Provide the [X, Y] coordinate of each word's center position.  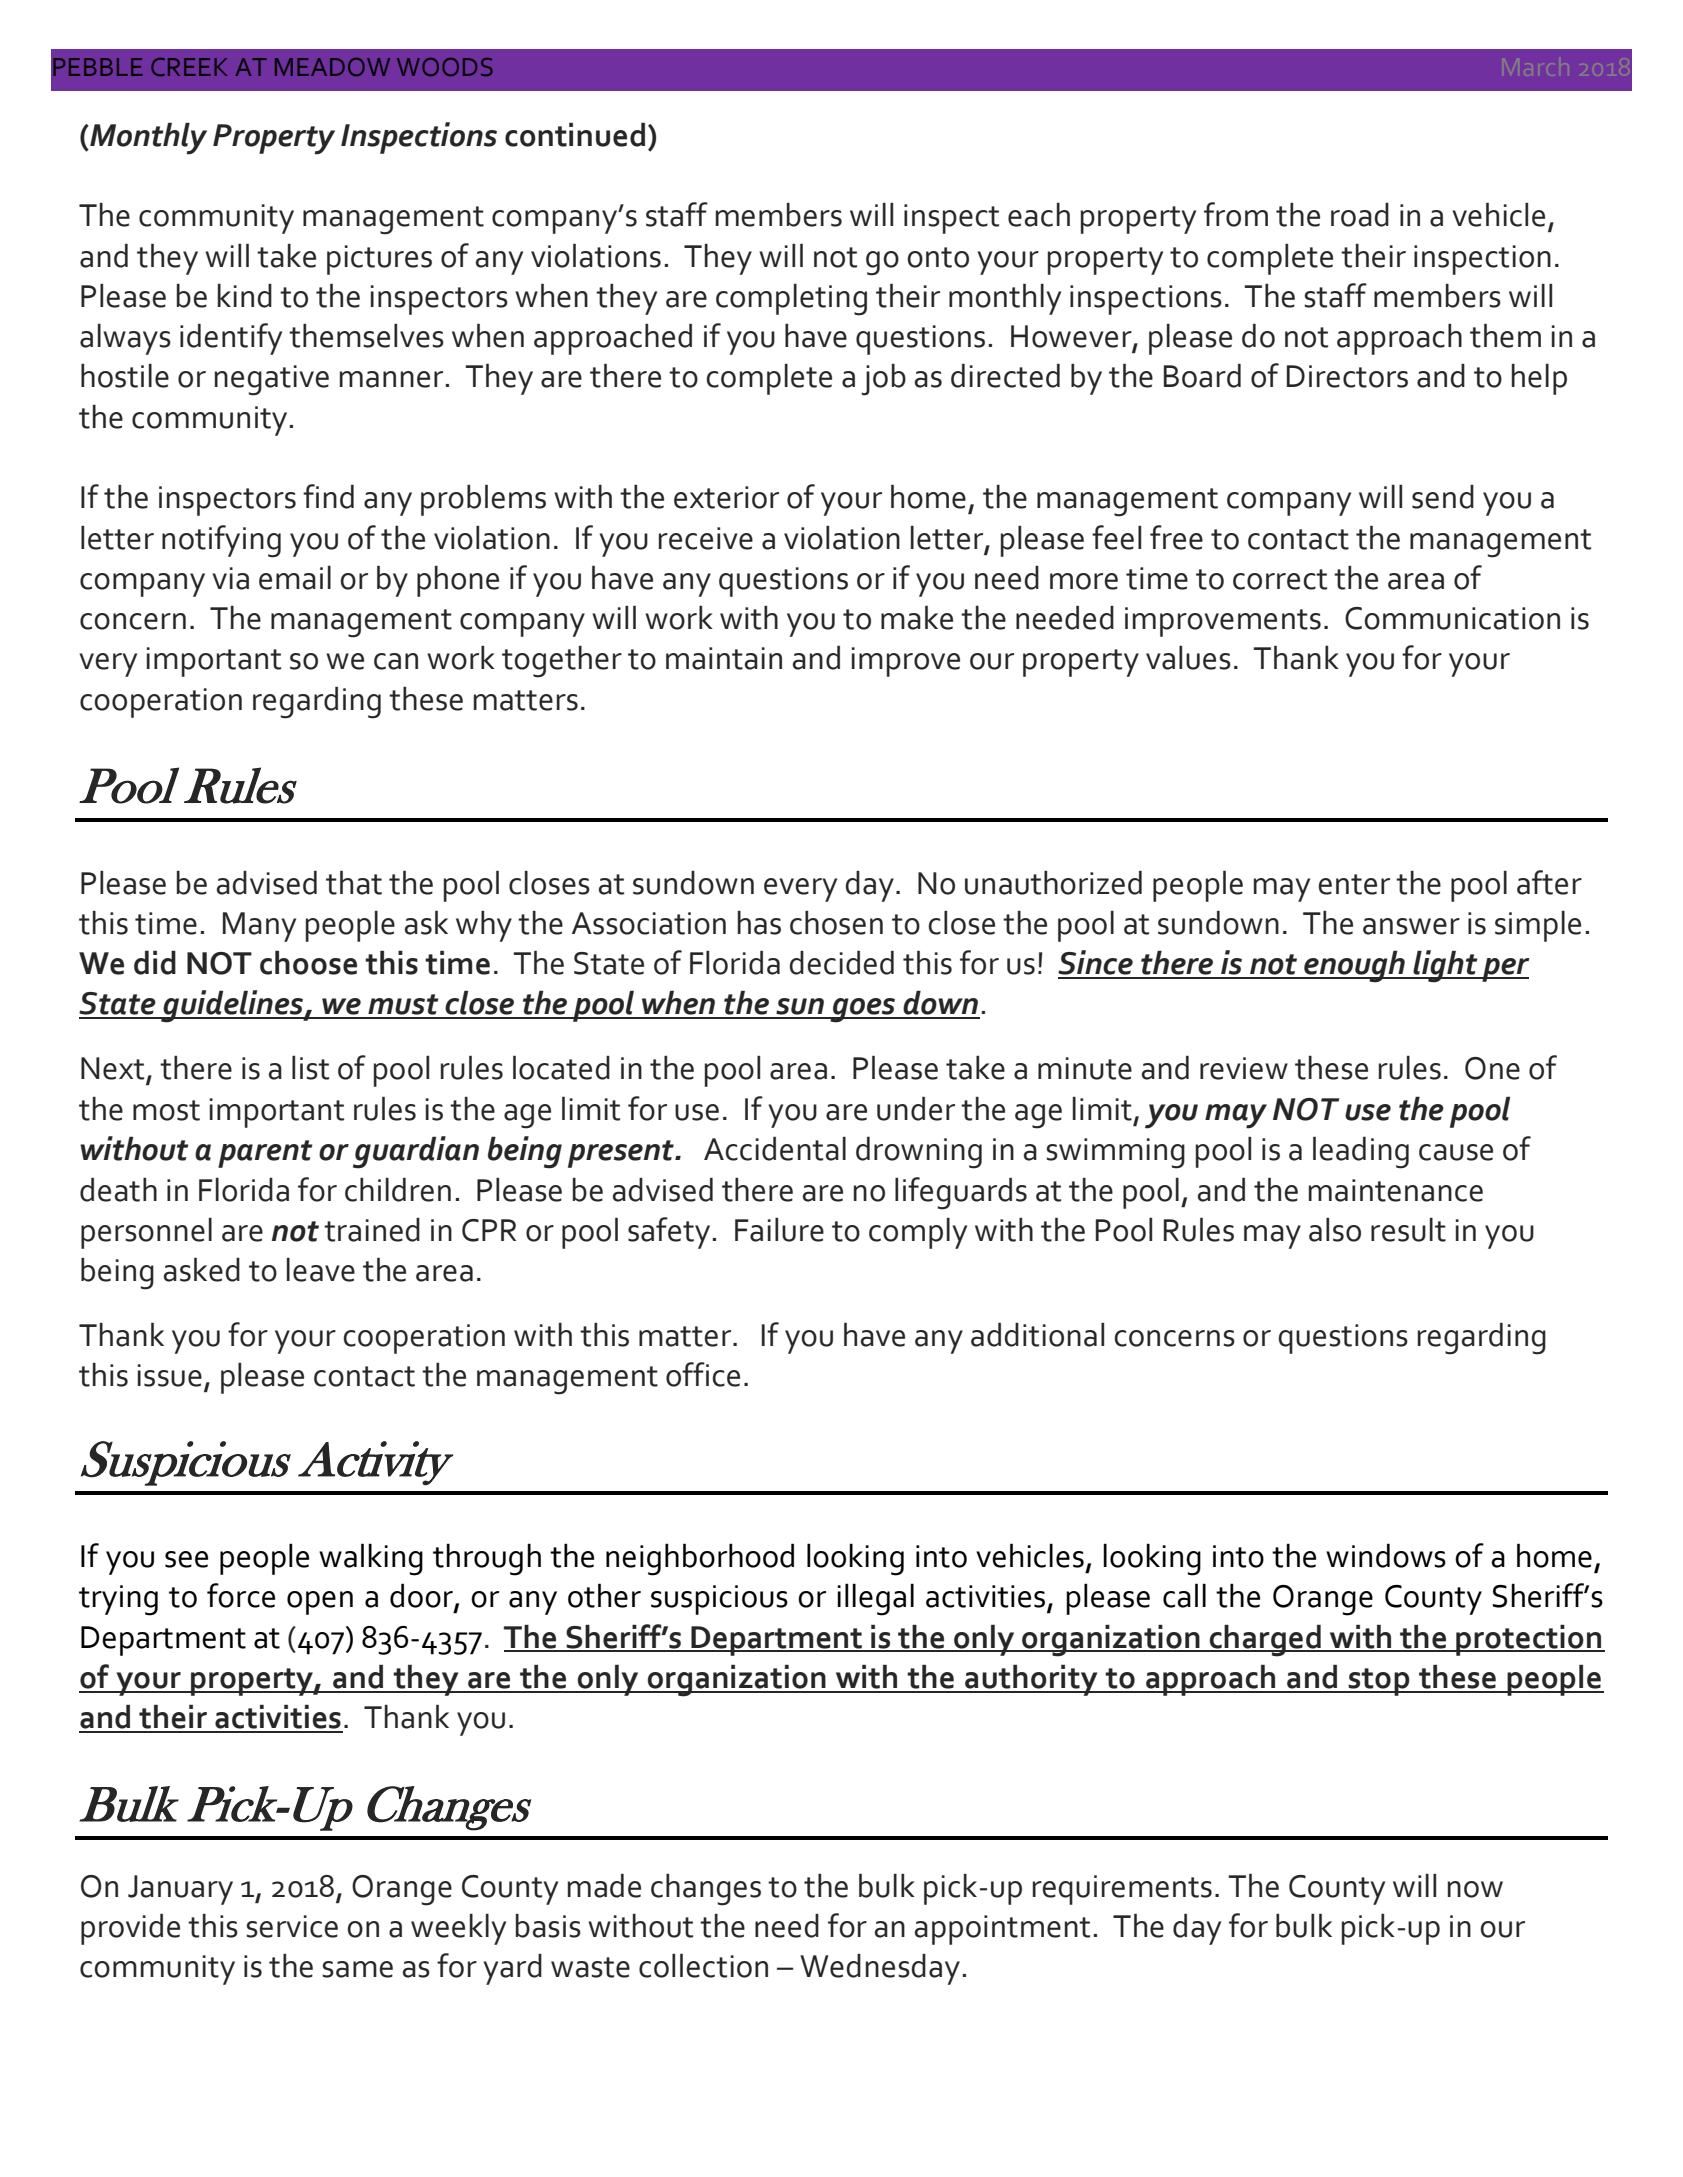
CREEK [189, 67]
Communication [1452, 618]
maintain [724, 658]
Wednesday [880, 1969]
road [1360, 215]
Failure [779, 1230]
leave [321, 1270]
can [396, 661]
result [1408, 1230]
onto [938, 257]
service [292, 1926]
